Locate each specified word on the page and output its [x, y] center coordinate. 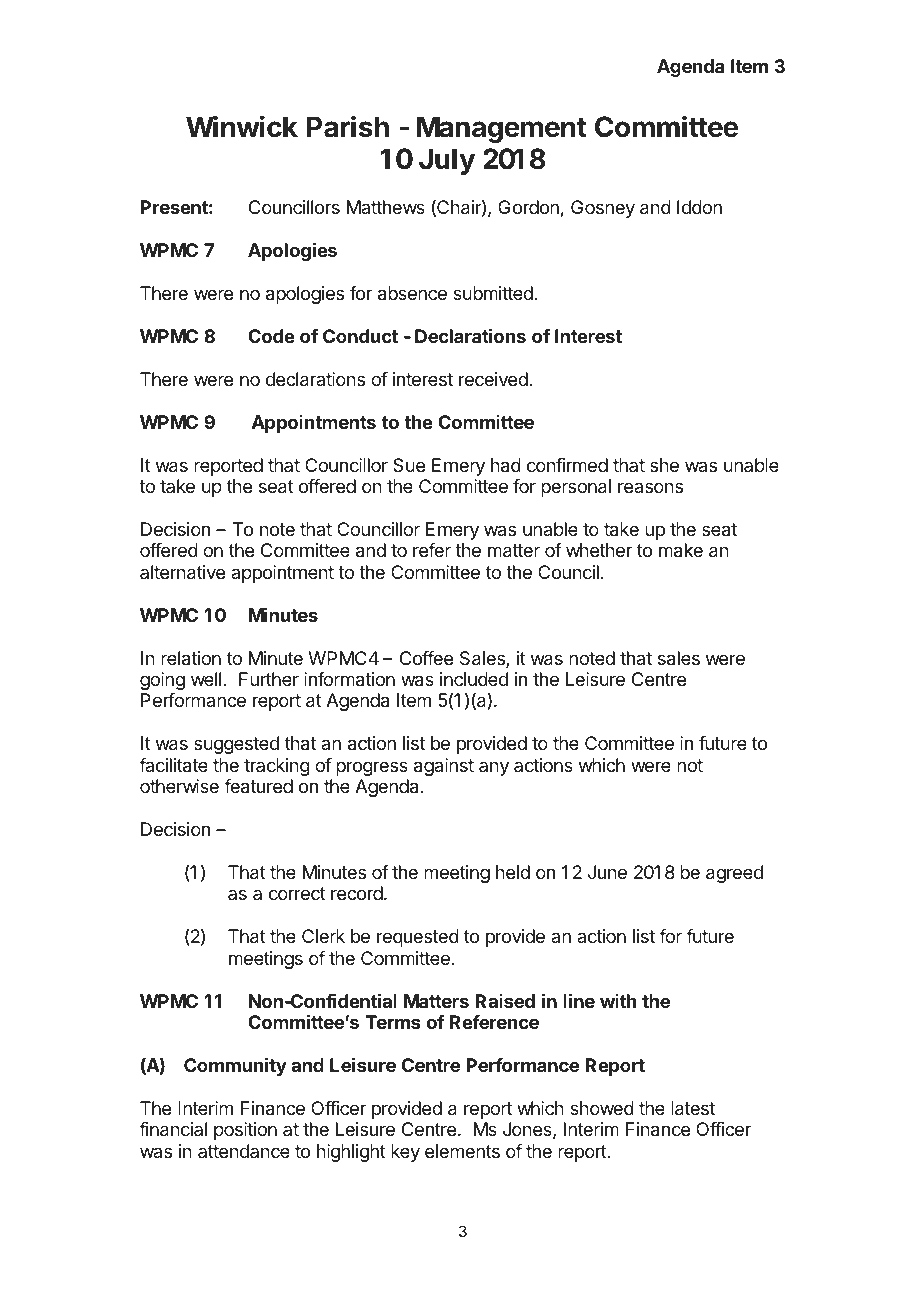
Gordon [528, 207]
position [245, 1131]
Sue [409, 465]
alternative [182, 572]
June [607, 872]
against [444, 767]
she [664, 465]
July [447, 161]
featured [258, 786]
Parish [348, 126]
